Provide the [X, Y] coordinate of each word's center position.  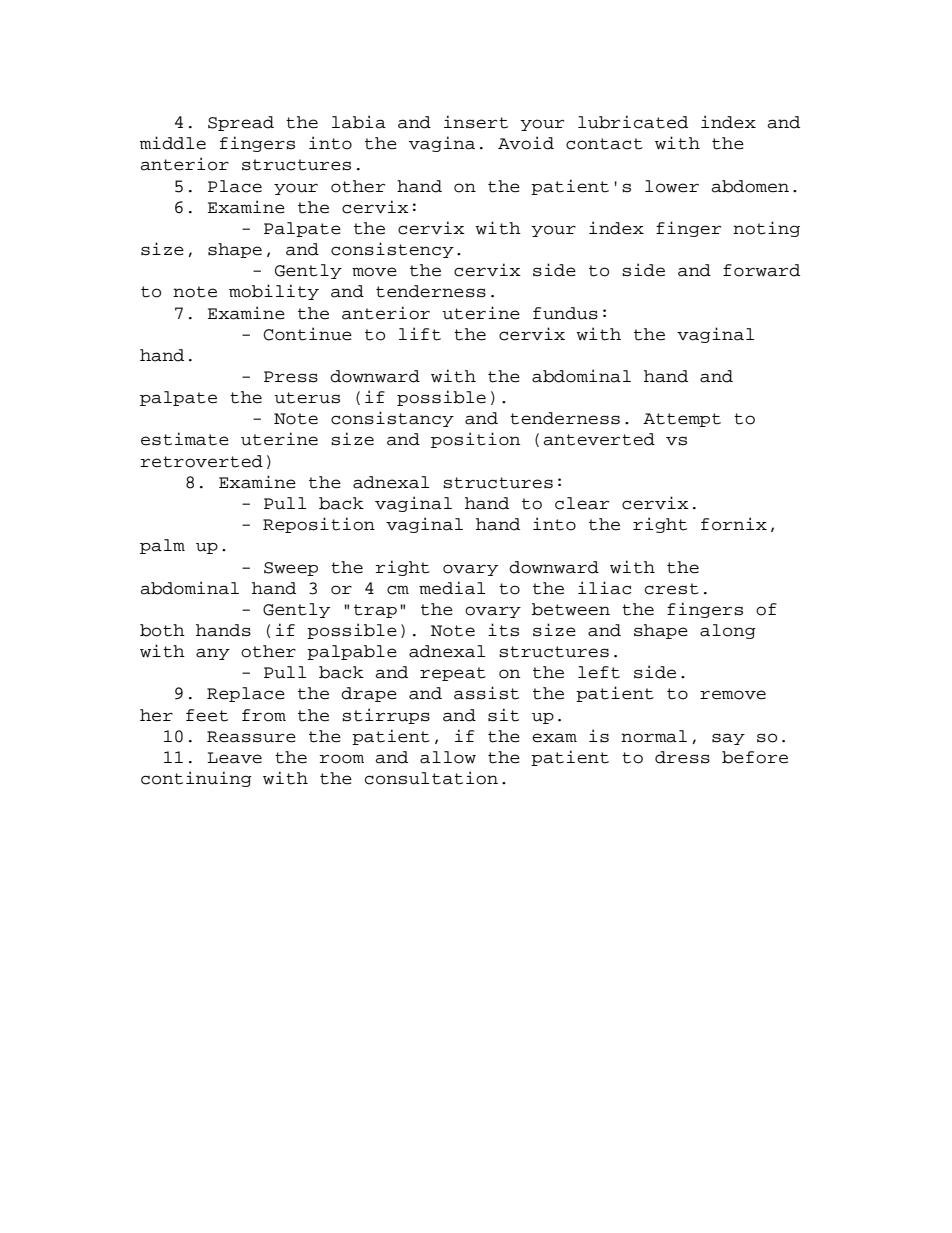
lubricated [633, 122]
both [162, 630]
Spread [241, 123]
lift [420, 334]
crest [672, 589]
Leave [234, 758]
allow [448, 757]
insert [476, 122]
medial [452, 588]
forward [761, 270]
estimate [185, 439]
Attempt [682, 420]
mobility [274, 292]
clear [582, 503]
